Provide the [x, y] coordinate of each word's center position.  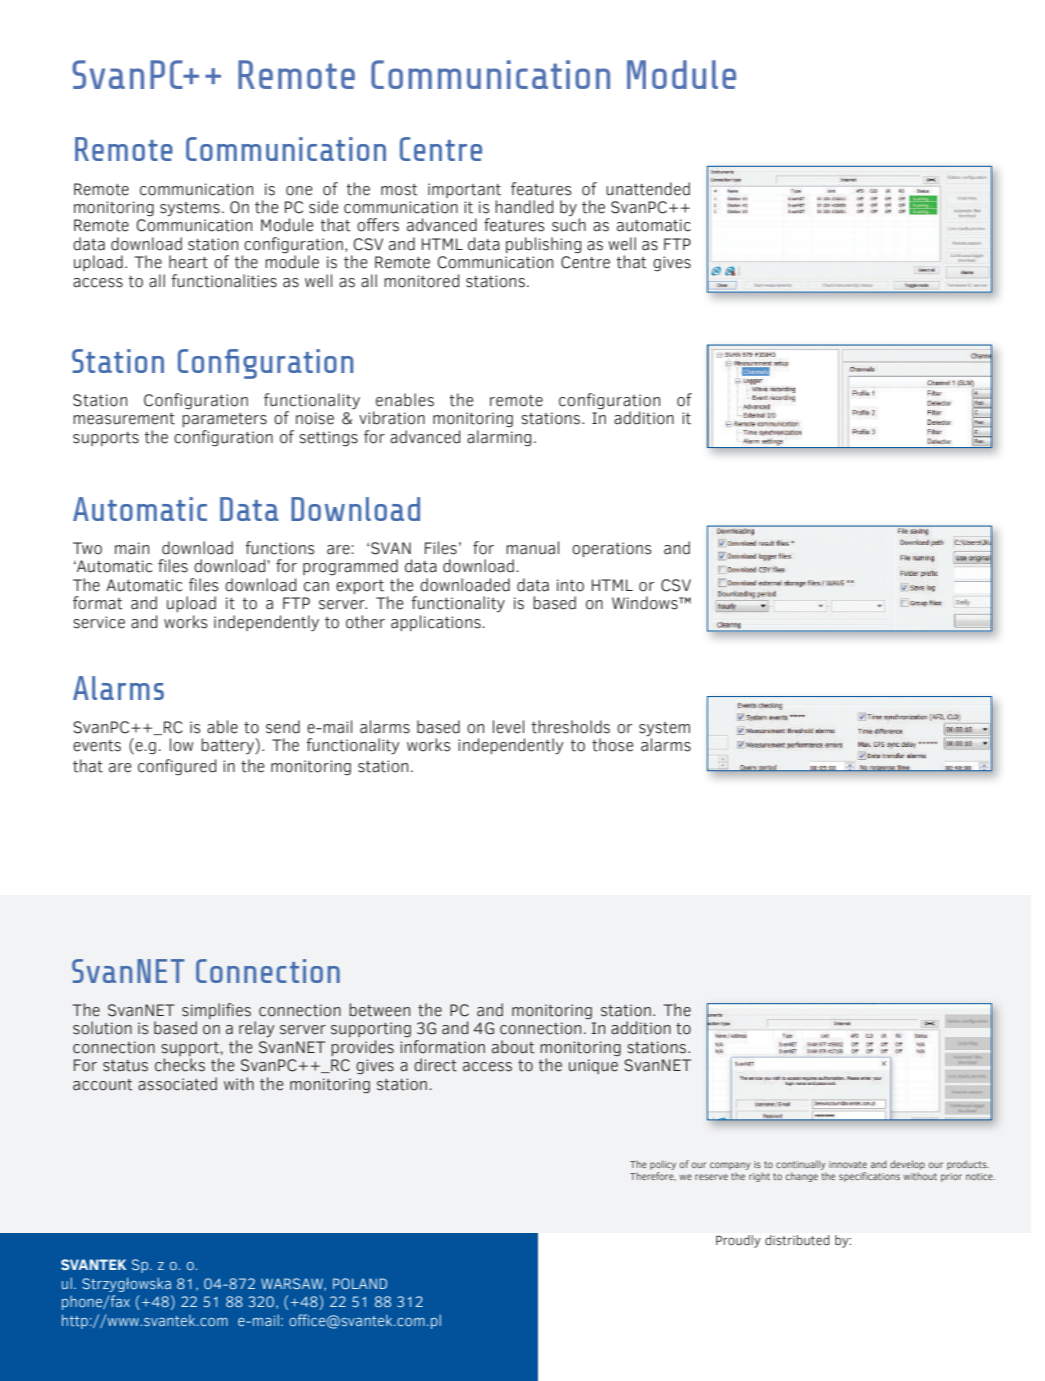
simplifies [216, 1012]
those [613, 745]
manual [532, 548]
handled [524, 207]
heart [188, 262]
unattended [648, 189]
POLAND [360, 1283]
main [132, 548]
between [379, 1010]
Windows [646, 603]
